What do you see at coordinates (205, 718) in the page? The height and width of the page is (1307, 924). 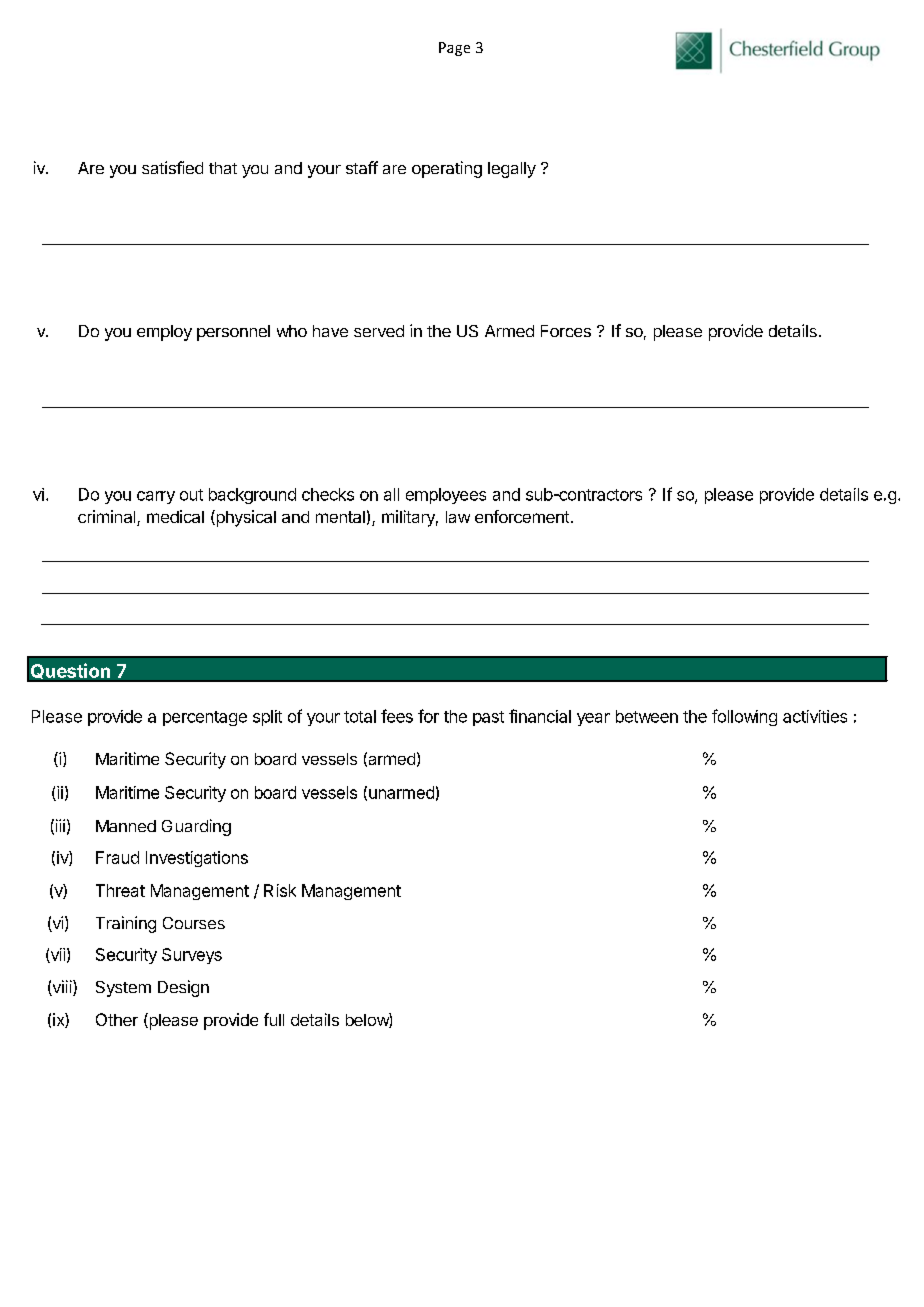 I see `percentage` at bounding box center [205, 718].
